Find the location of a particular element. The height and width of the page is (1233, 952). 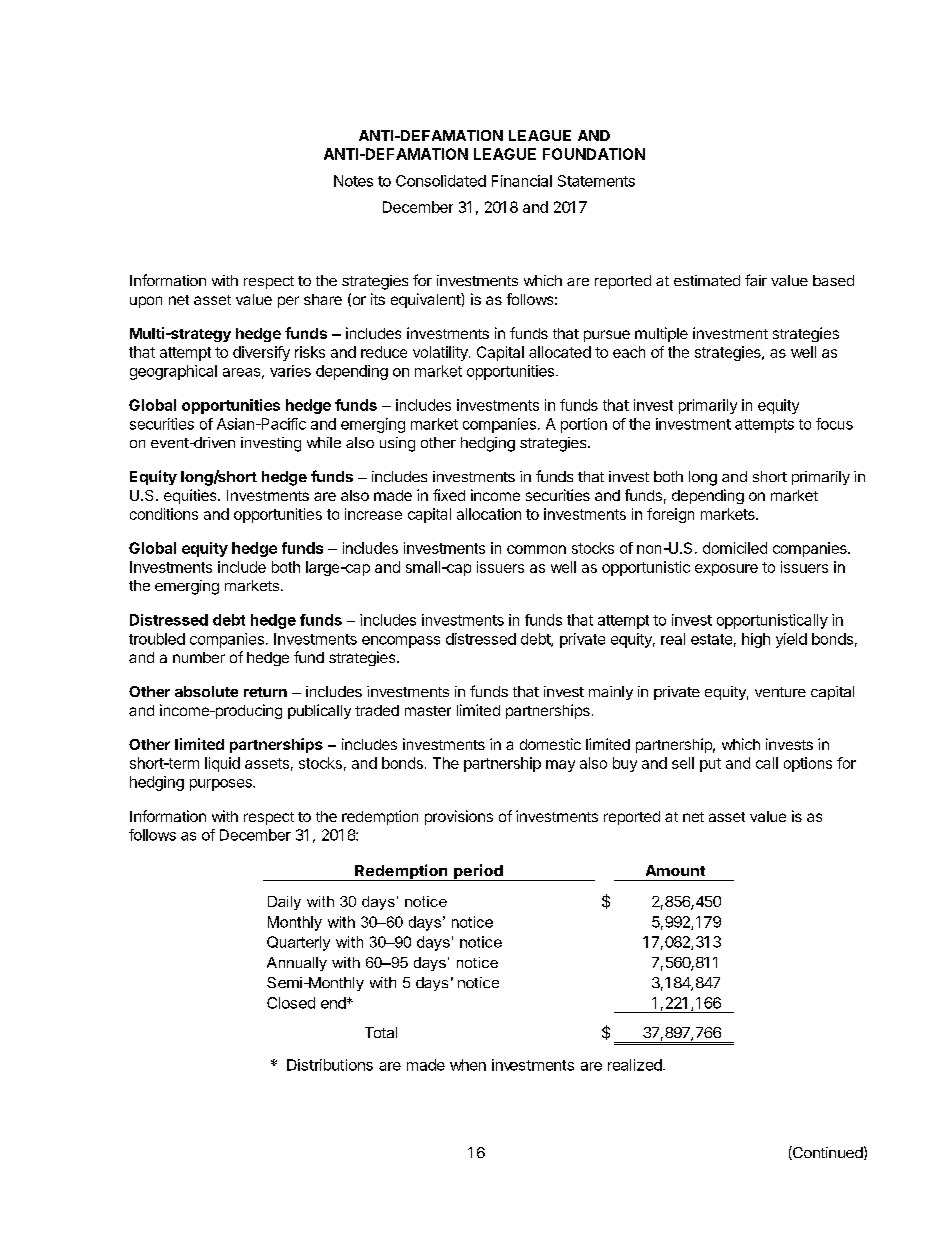

number is located at coordinates (199, 657).
